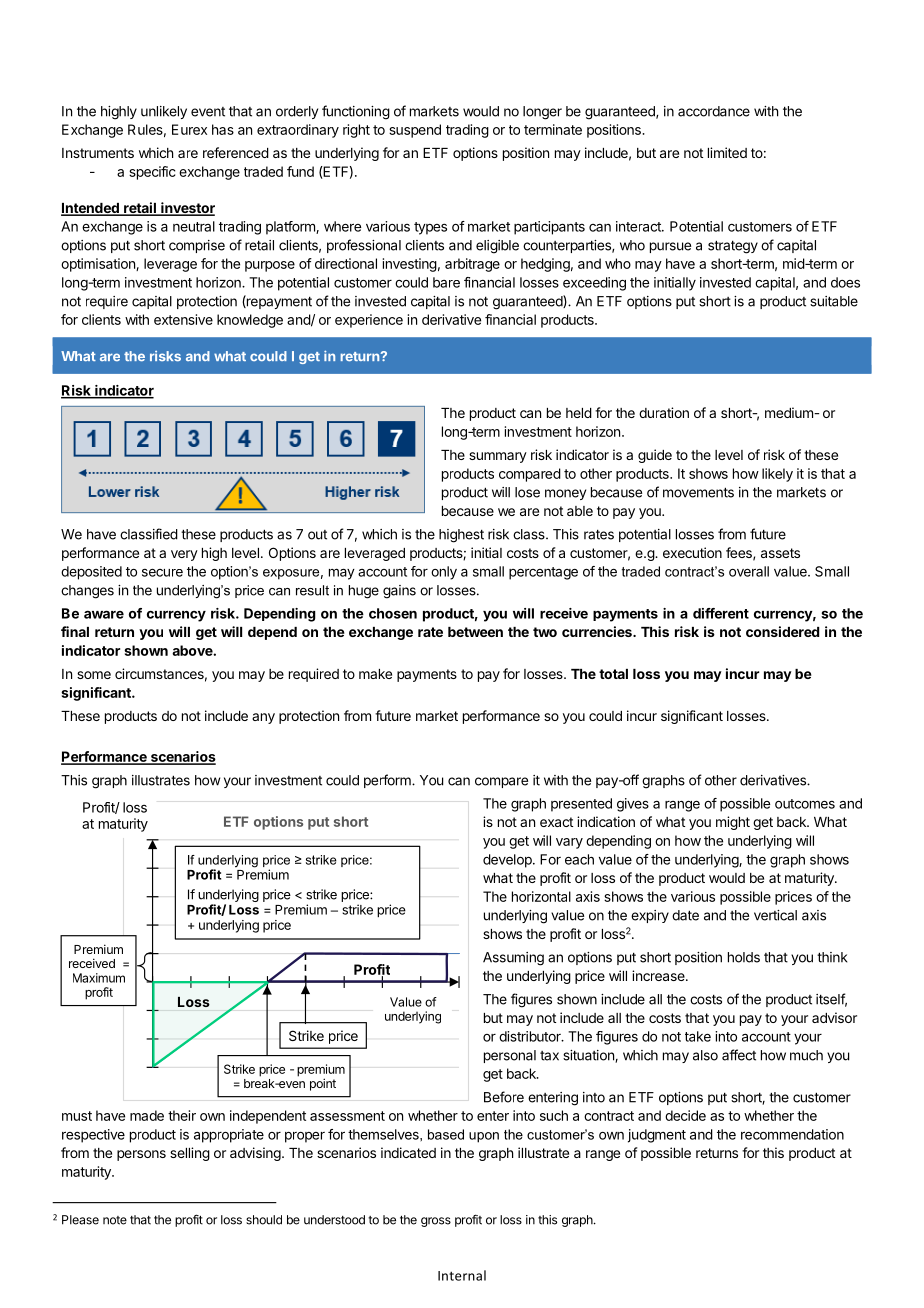 Image resolution: width=924 pixels, height=1308 pixels. What do you see at coordinates (727, 152) in the screenshot?
I see `limited` at bounding box center [727, 152].
